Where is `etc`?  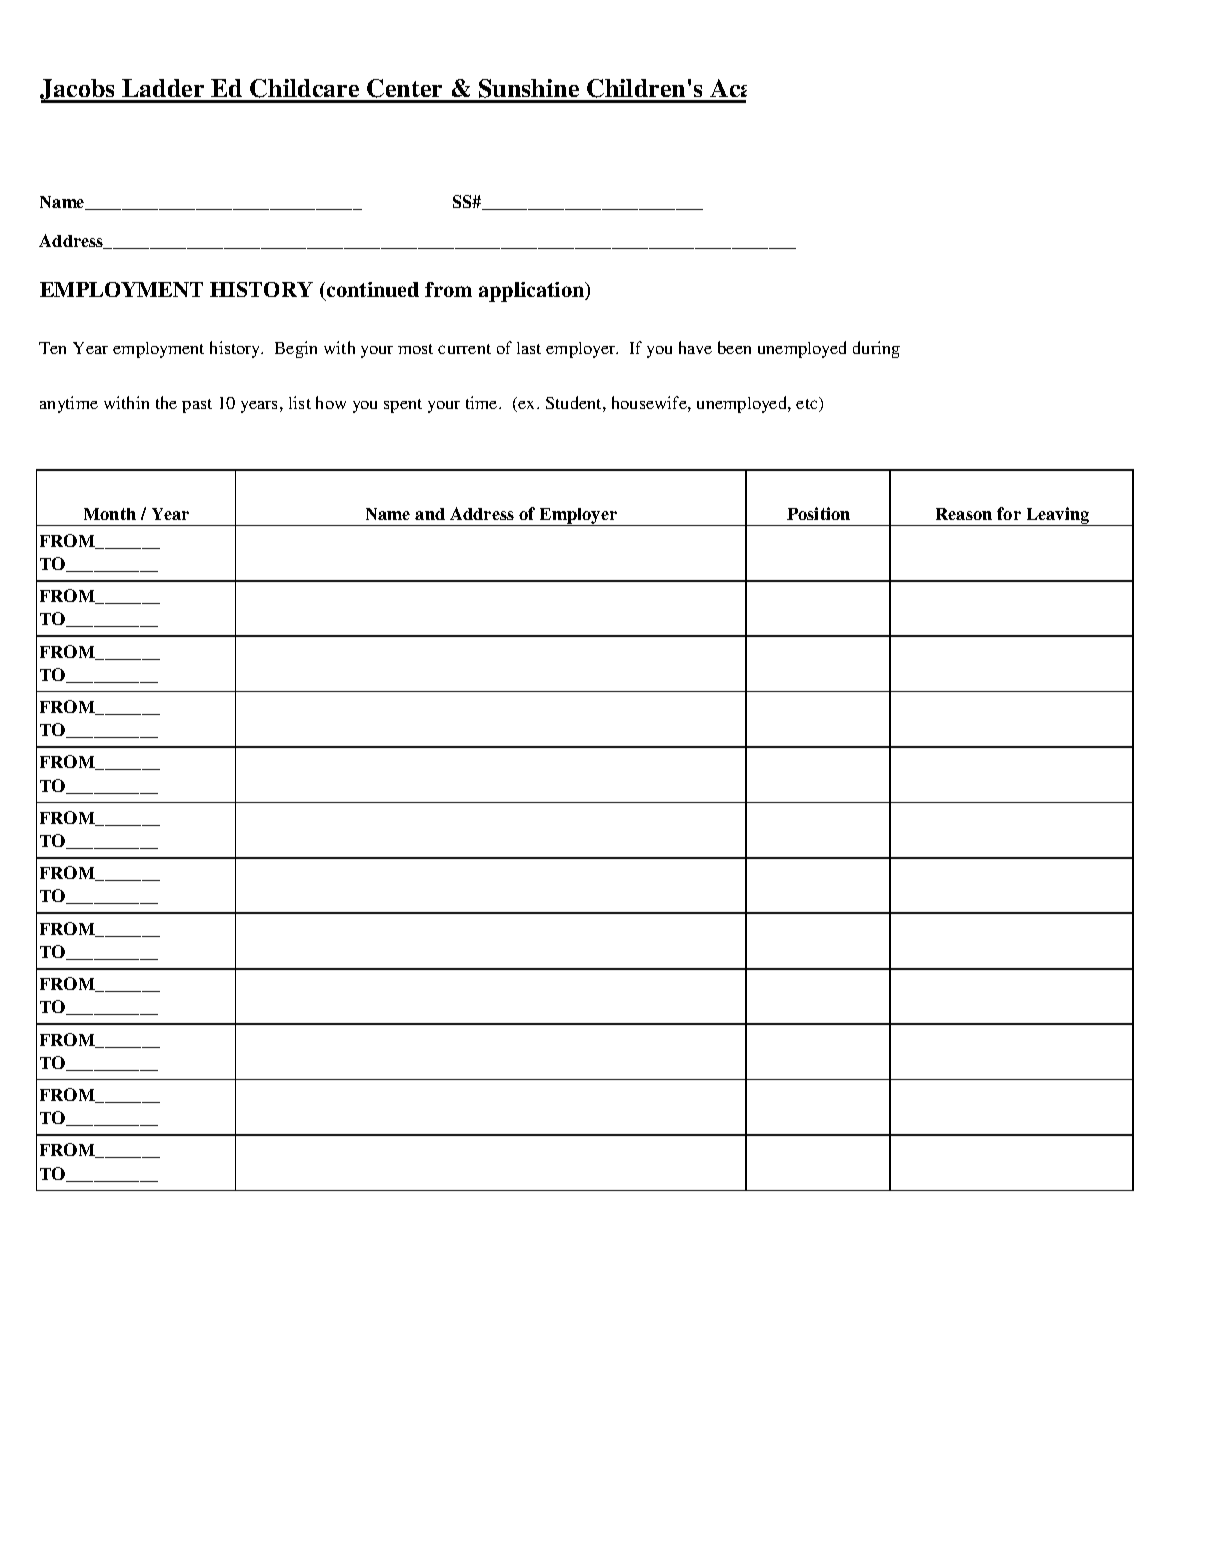
etc is located at coordinates (808, 404).
